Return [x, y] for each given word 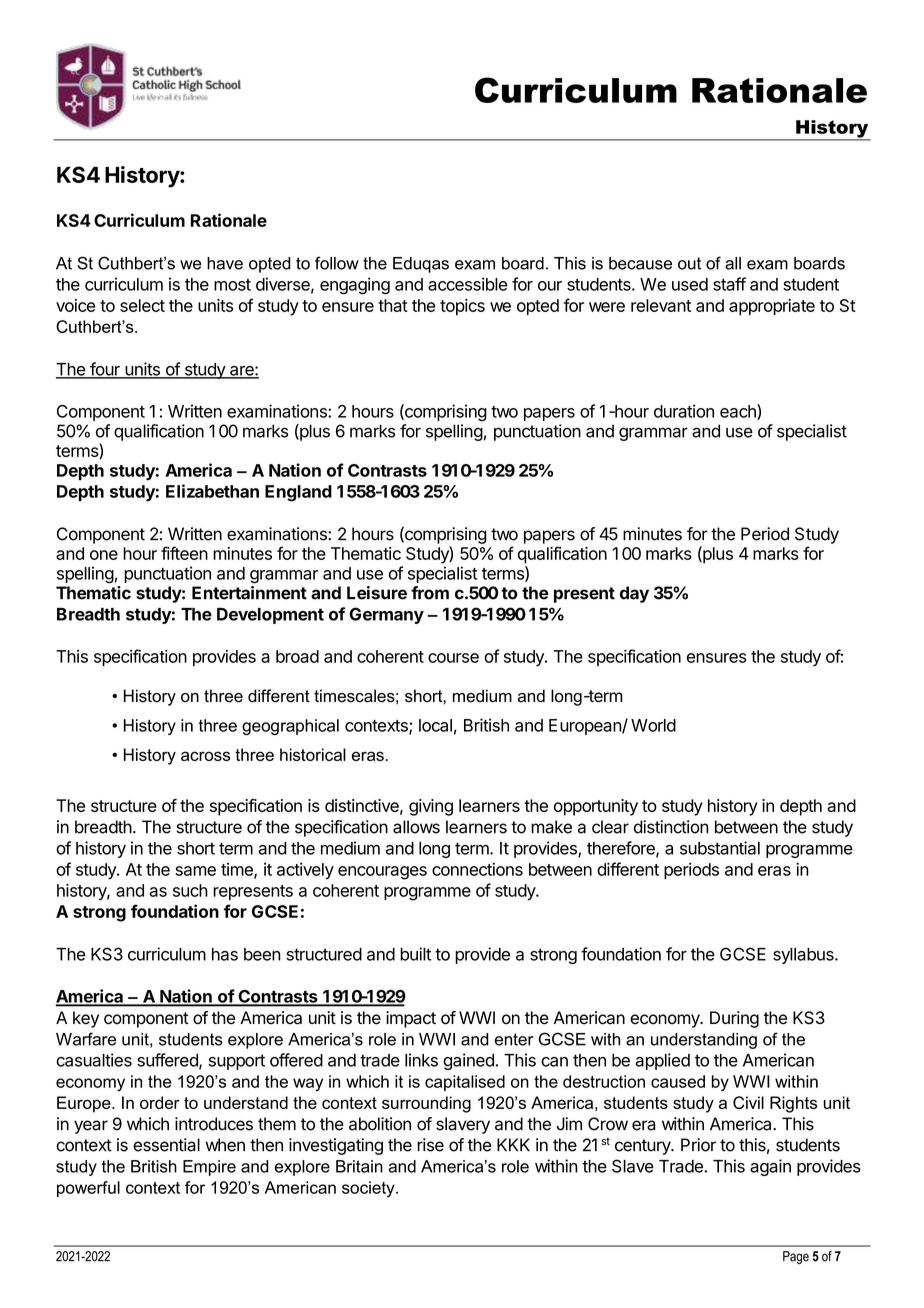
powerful [88, 1189]
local [435, 725]
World [653, 725]
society [369, 1189]
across [205, 756]
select [142, 305]
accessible [467, 284]
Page [796, 1257]
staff [729, 284]
